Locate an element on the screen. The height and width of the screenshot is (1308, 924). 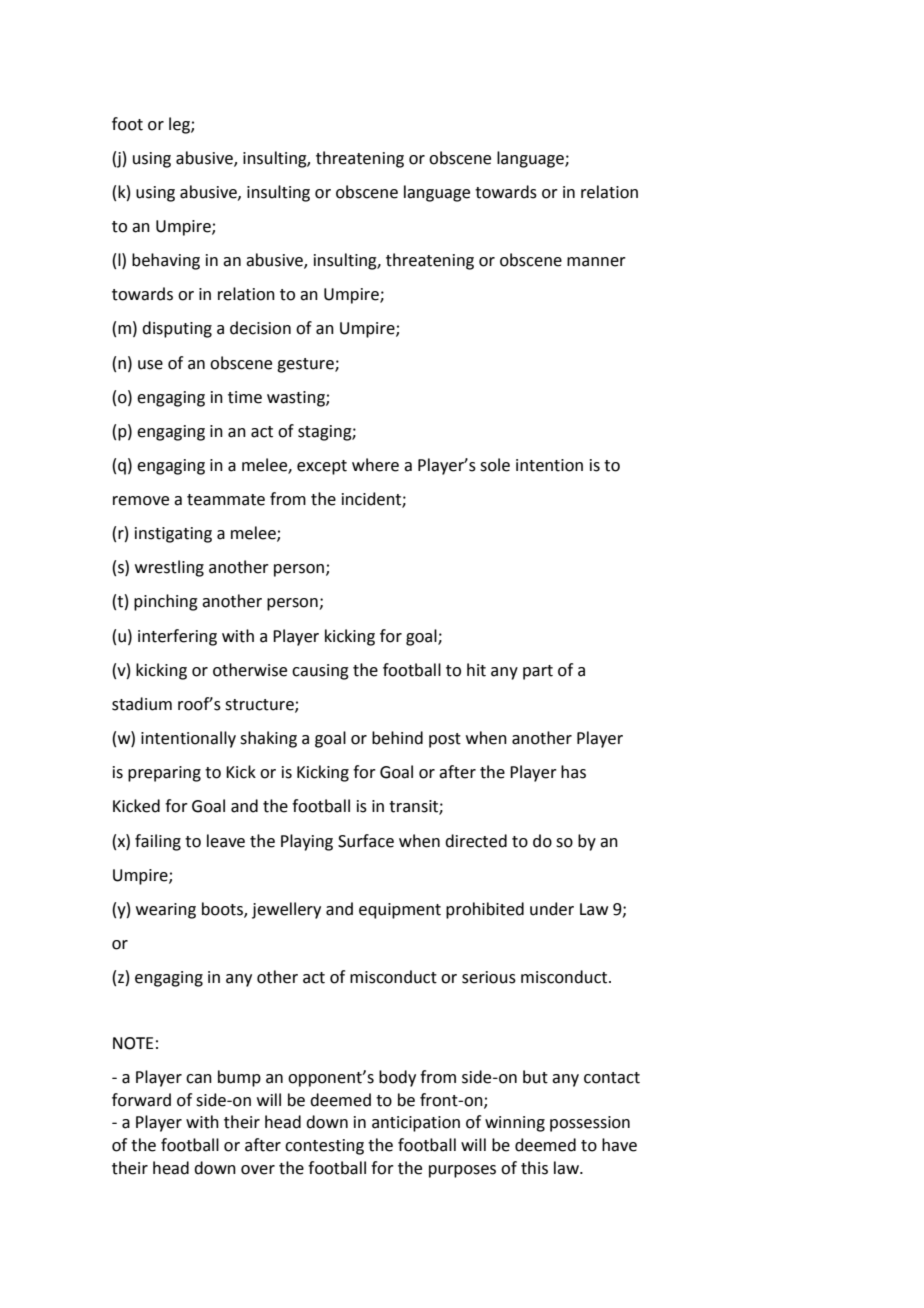
behind is located at coordinates (397, 738).
